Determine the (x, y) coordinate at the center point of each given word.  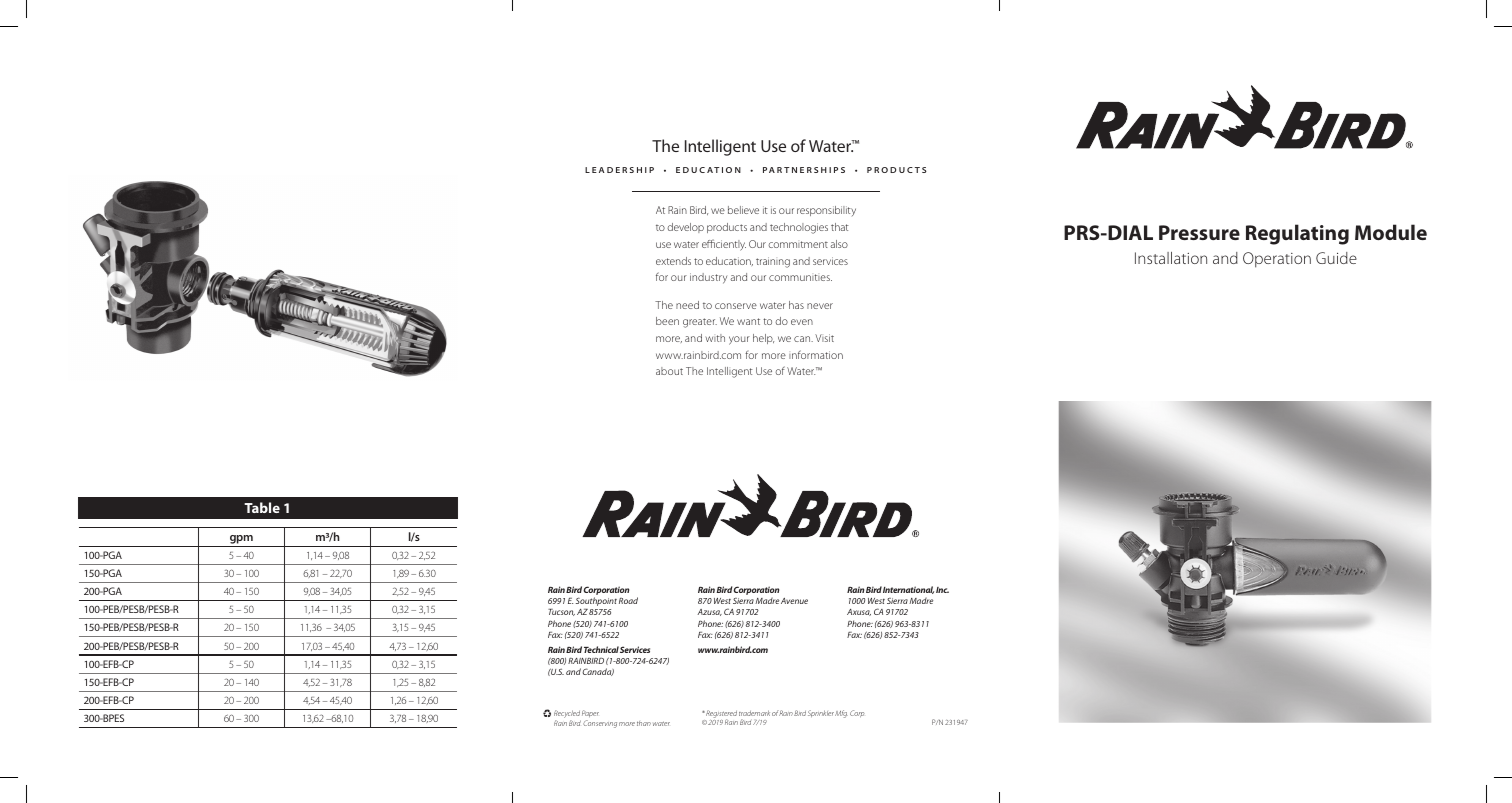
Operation (1277, 260)
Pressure (1199, 232)
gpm (241, 539)
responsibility (826, 211)
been (667, 321)
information (816, 354)
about (669, 371)
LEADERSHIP (619, 170)
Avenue (794, 601)
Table (262, 507)
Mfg (841, 714)
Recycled (567, 715)
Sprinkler (821, 713)
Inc (942, 590)
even (802, 322)
